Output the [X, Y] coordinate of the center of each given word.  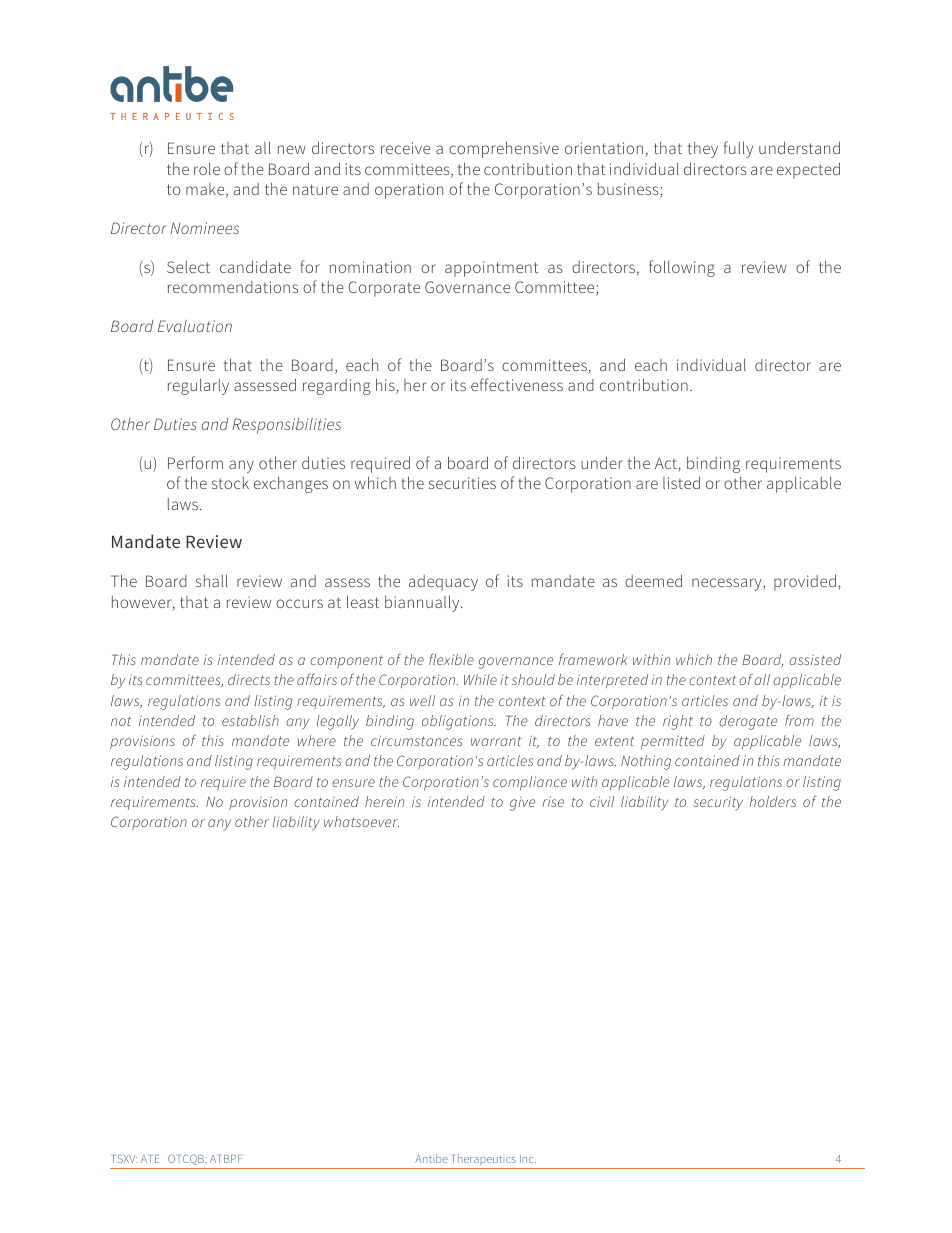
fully [738, 149]
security [718, 803]
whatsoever [361, 821]
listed [681, 482]
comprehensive [504, 149]
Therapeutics [484, 1159]
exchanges [291, 484]
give [522, 804]
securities [462, 483]
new [292, 149]
